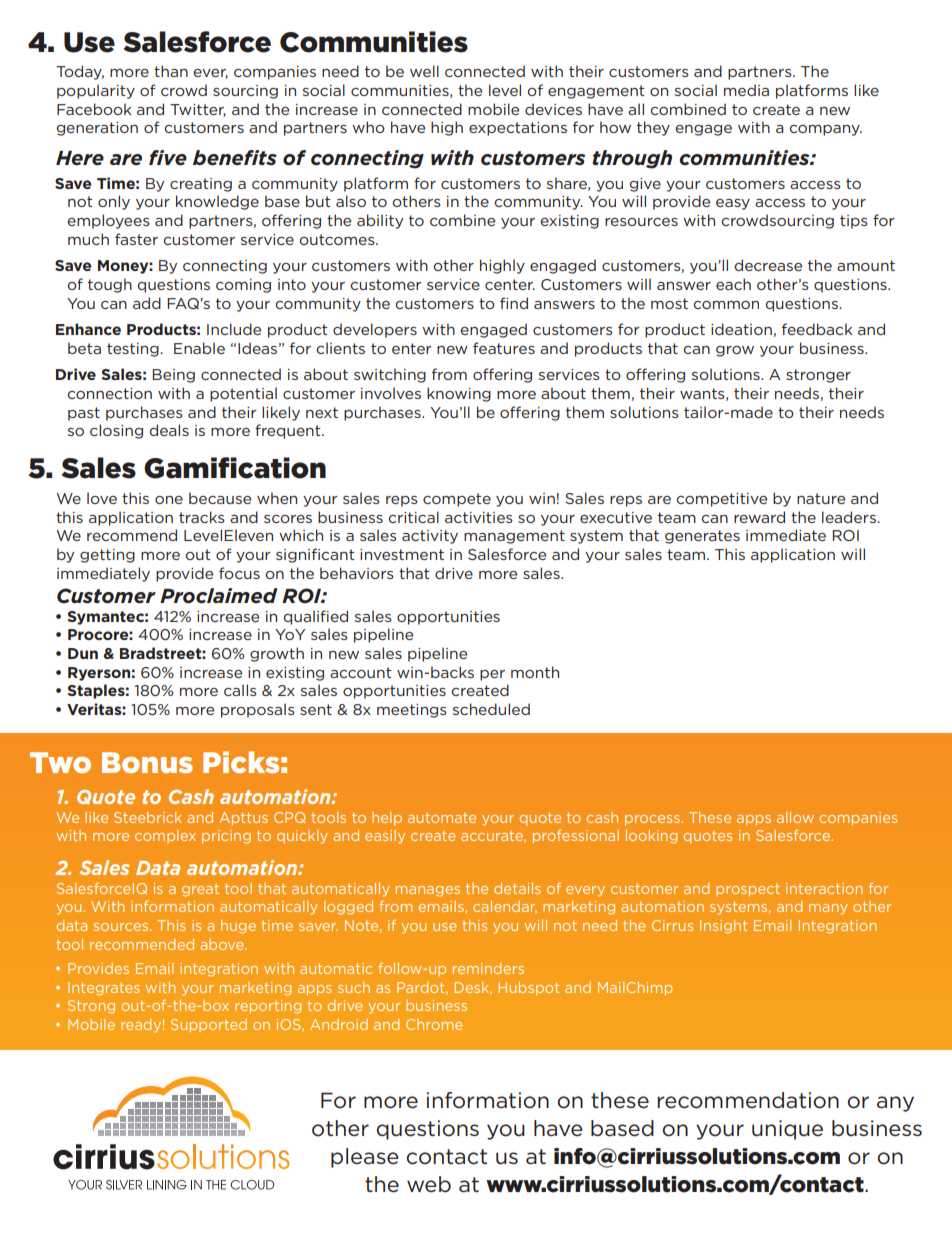  Describe the element at coordinates (173, 376) in the image. I see `Being` at that location.
